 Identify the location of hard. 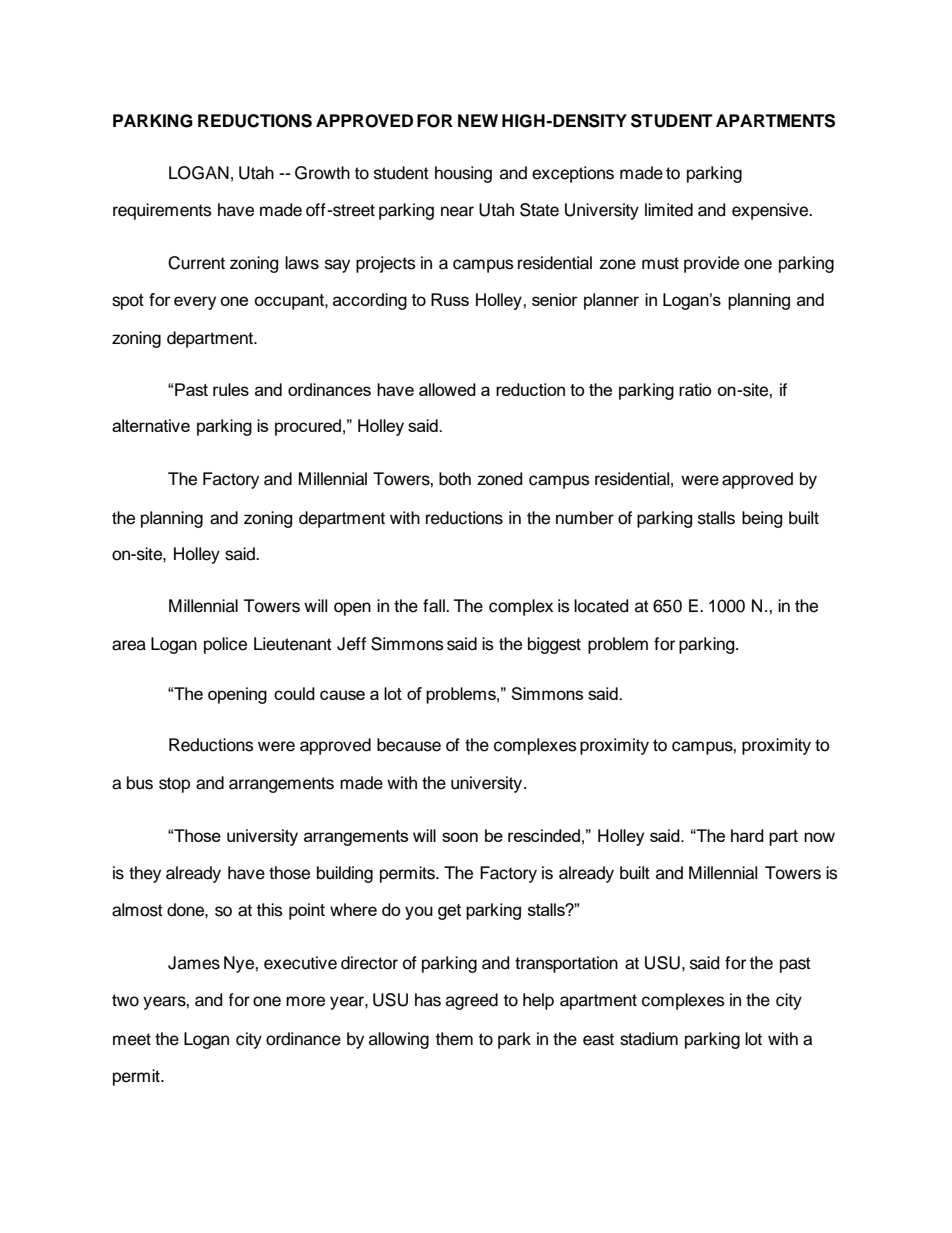
(747, 835).
